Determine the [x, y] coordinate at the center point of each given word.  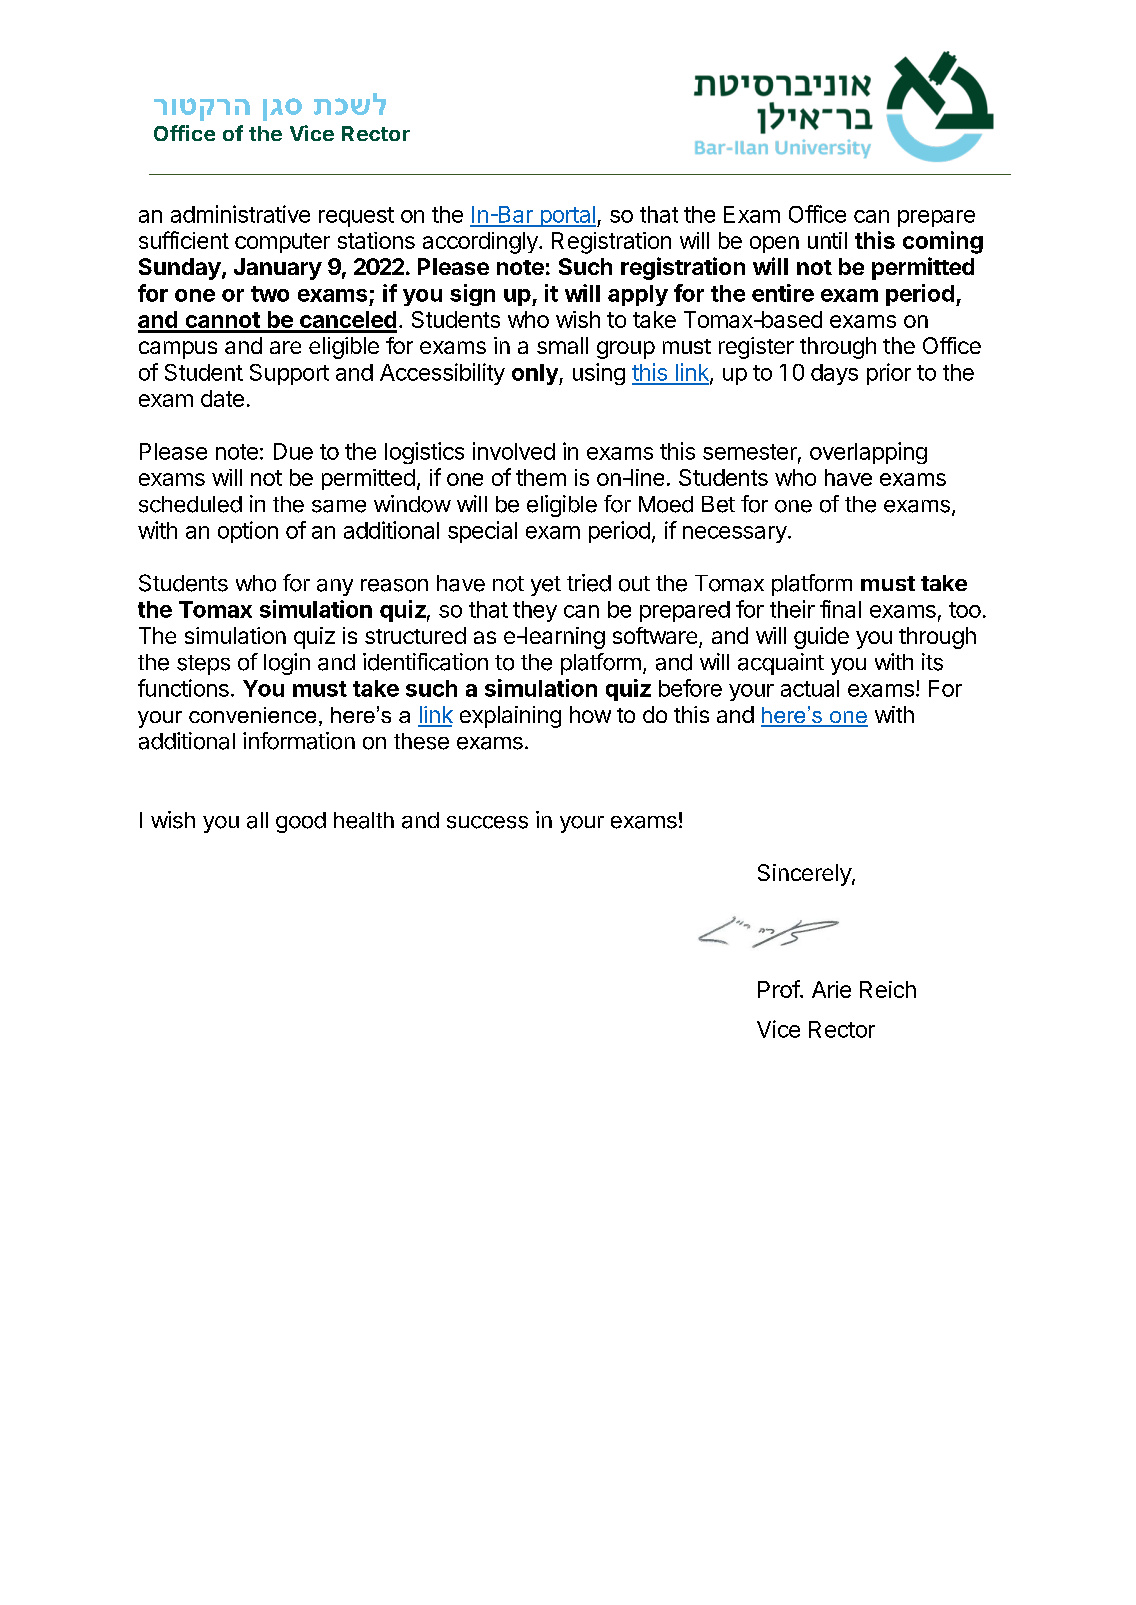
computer [282, 243]
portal [567, 216]
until [827, 240]
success [487, 822]
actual [810, 688]
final [840, 609]
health [364, 820]
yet [546, 586]
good [301, 822]
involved [514, 451]
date [222, 398]
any [335, 587]
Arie [831, 989]
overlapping [868, 453]
